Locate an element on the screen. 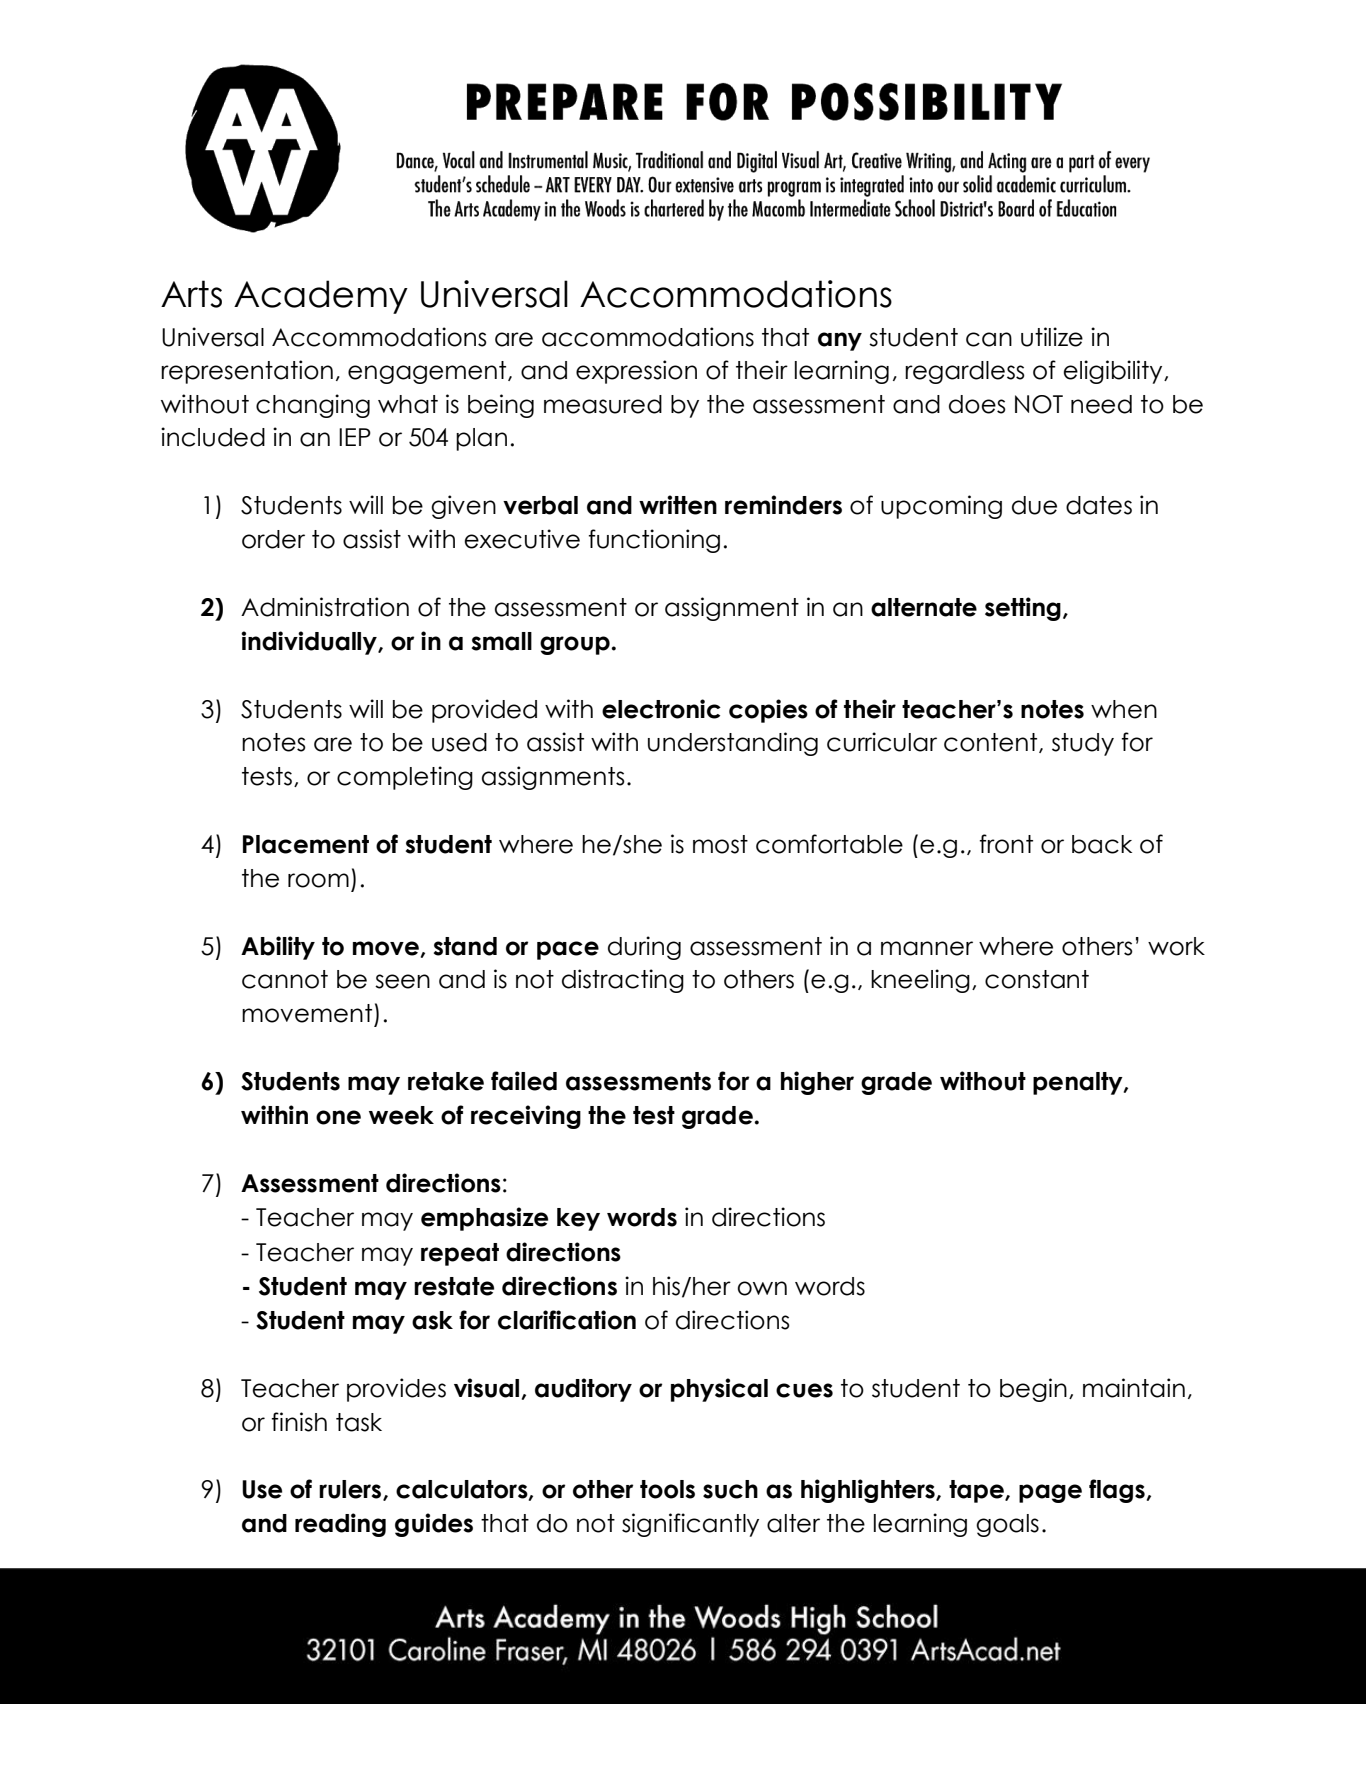  during is located at coordinates (644, 948).
